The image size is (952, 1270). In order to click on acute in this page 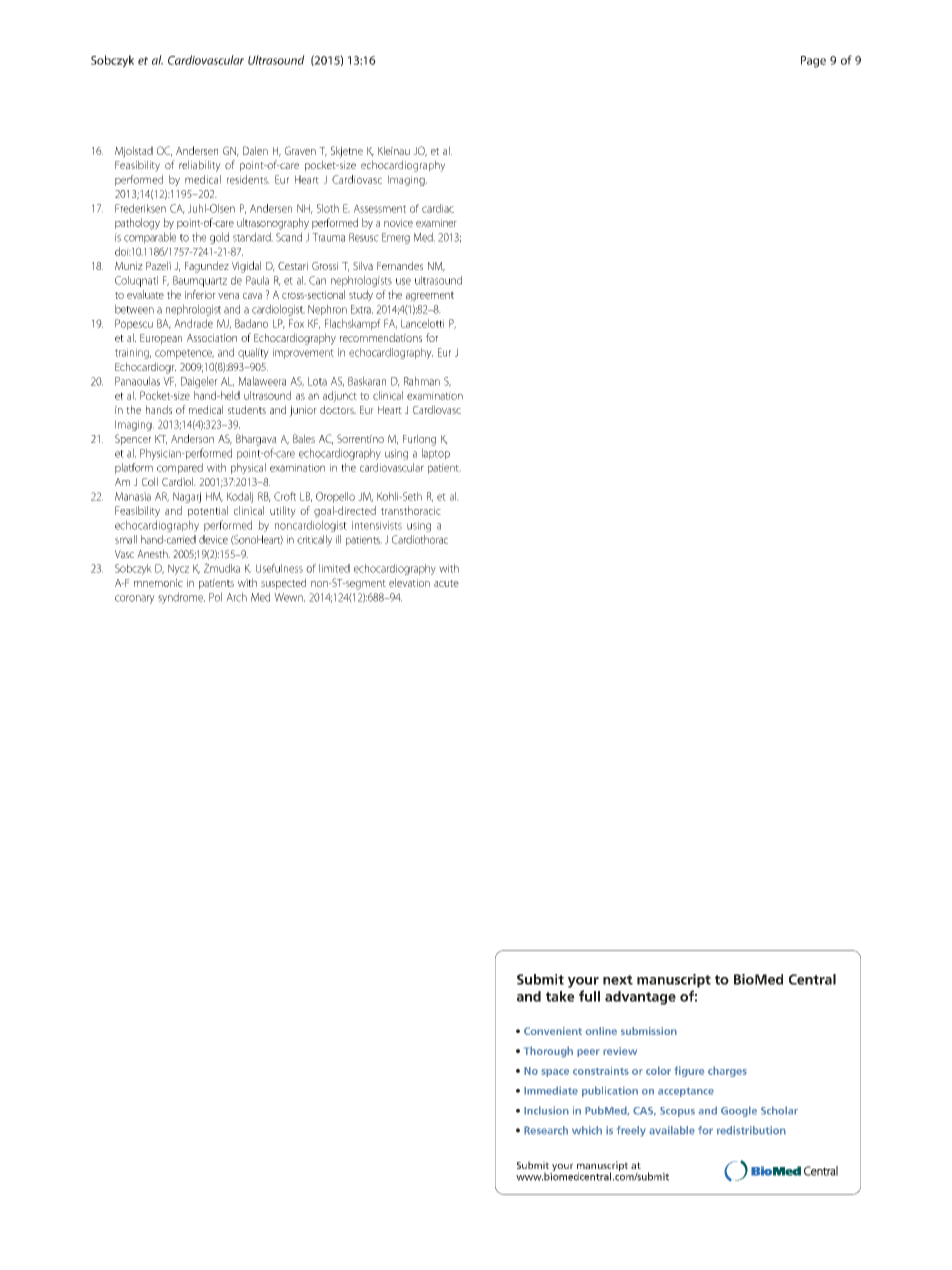, I will do `click(446, 583)`.
